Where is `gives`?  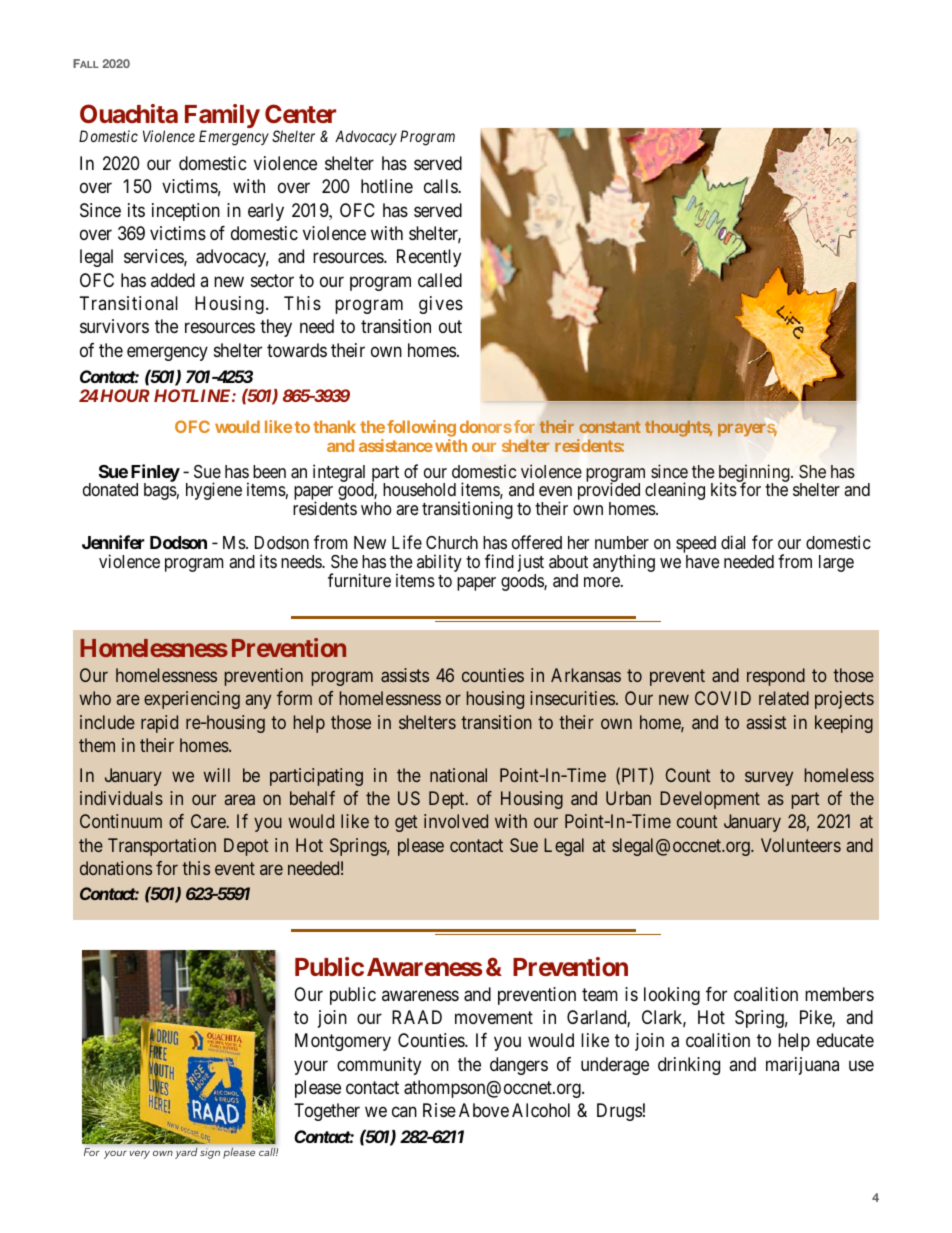
gives is located at coordinates (441, 305).
